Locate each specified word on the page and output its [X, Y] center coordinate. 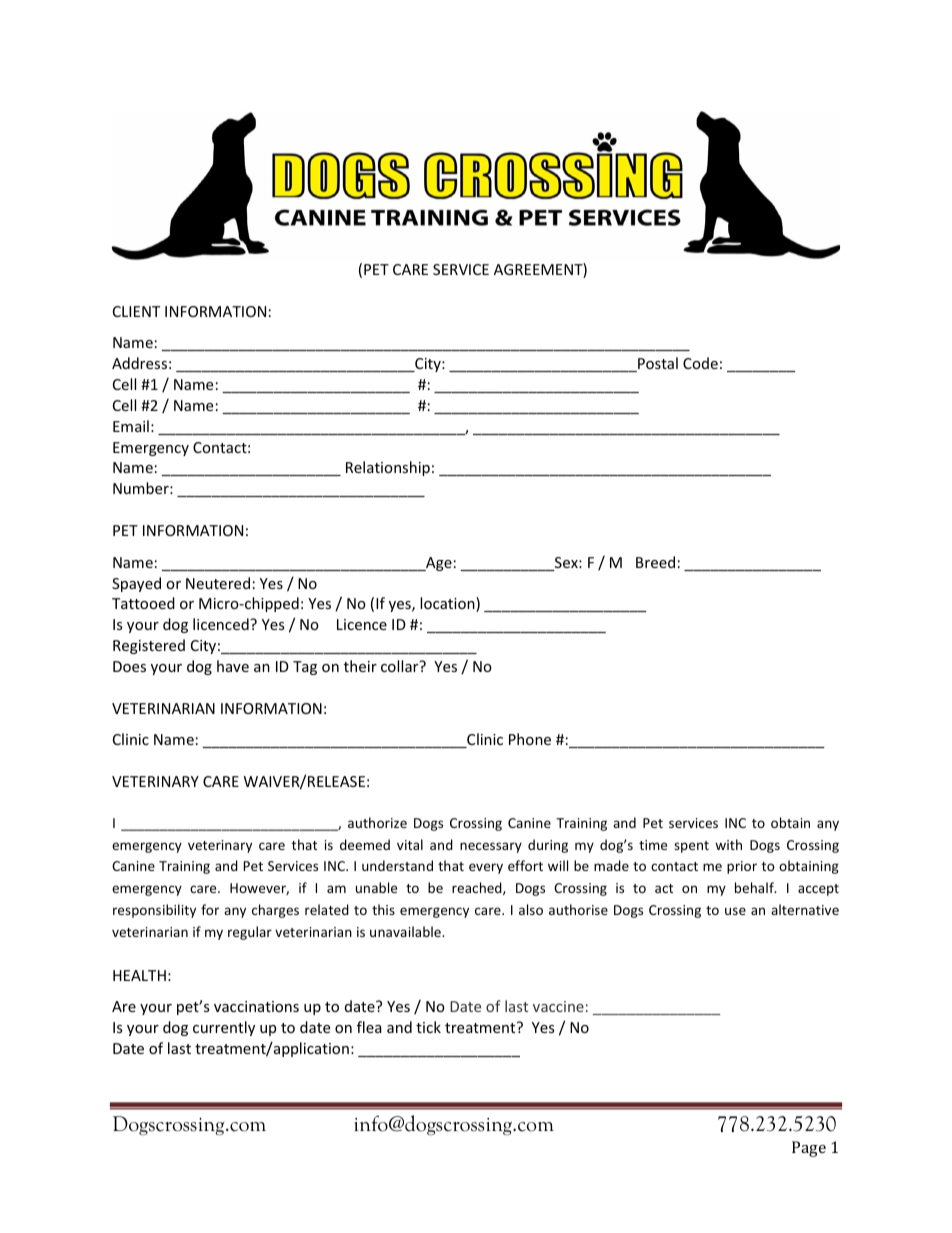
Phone [530, 739]
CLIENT [136, 311]
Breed [655, 562]
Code [700, 363]
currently [224, 1028]
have [233, 666]
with [728, 844]
